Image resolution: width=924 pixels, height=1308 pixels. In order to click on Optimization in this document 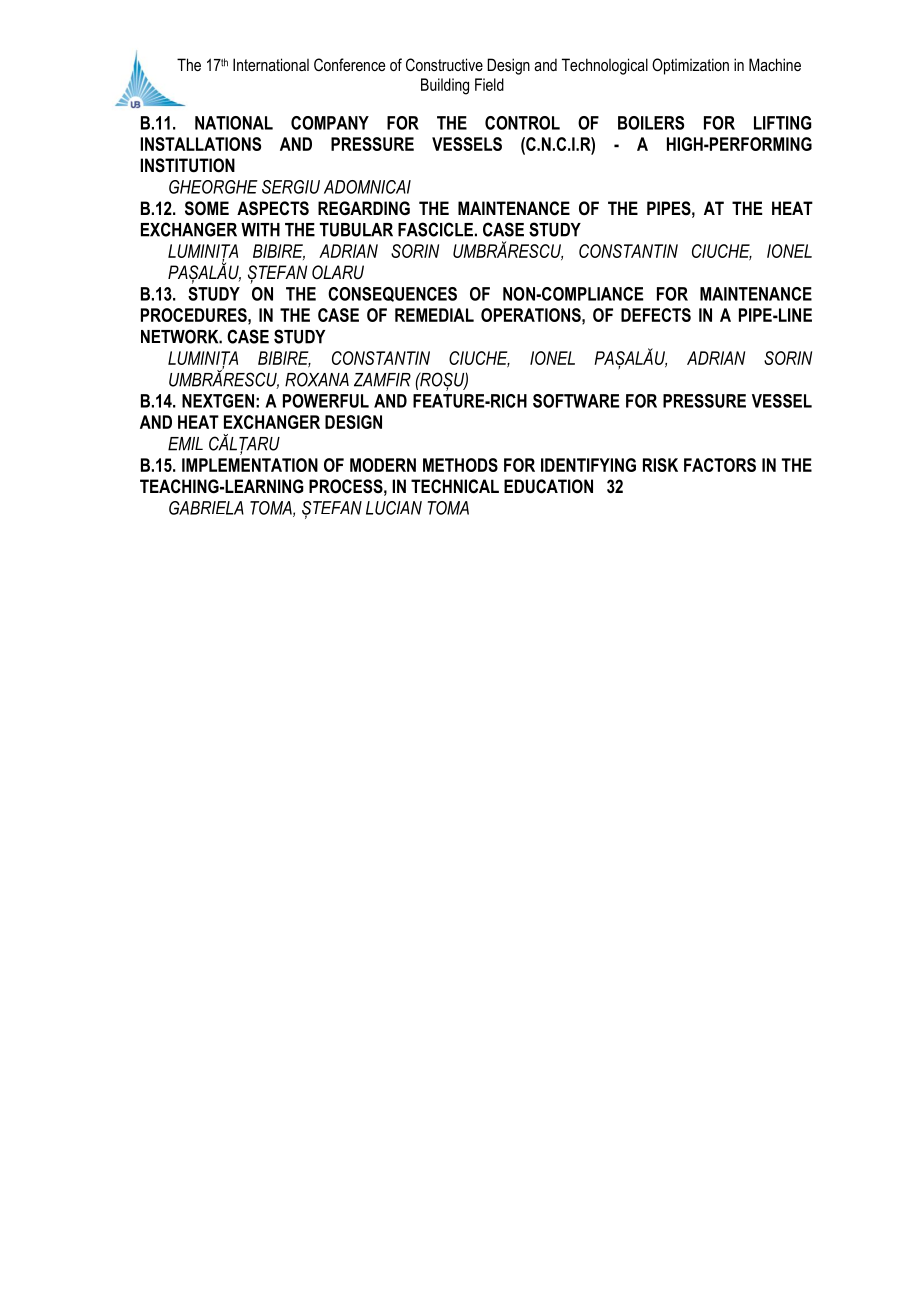, I will do `click(690, 66)`.
